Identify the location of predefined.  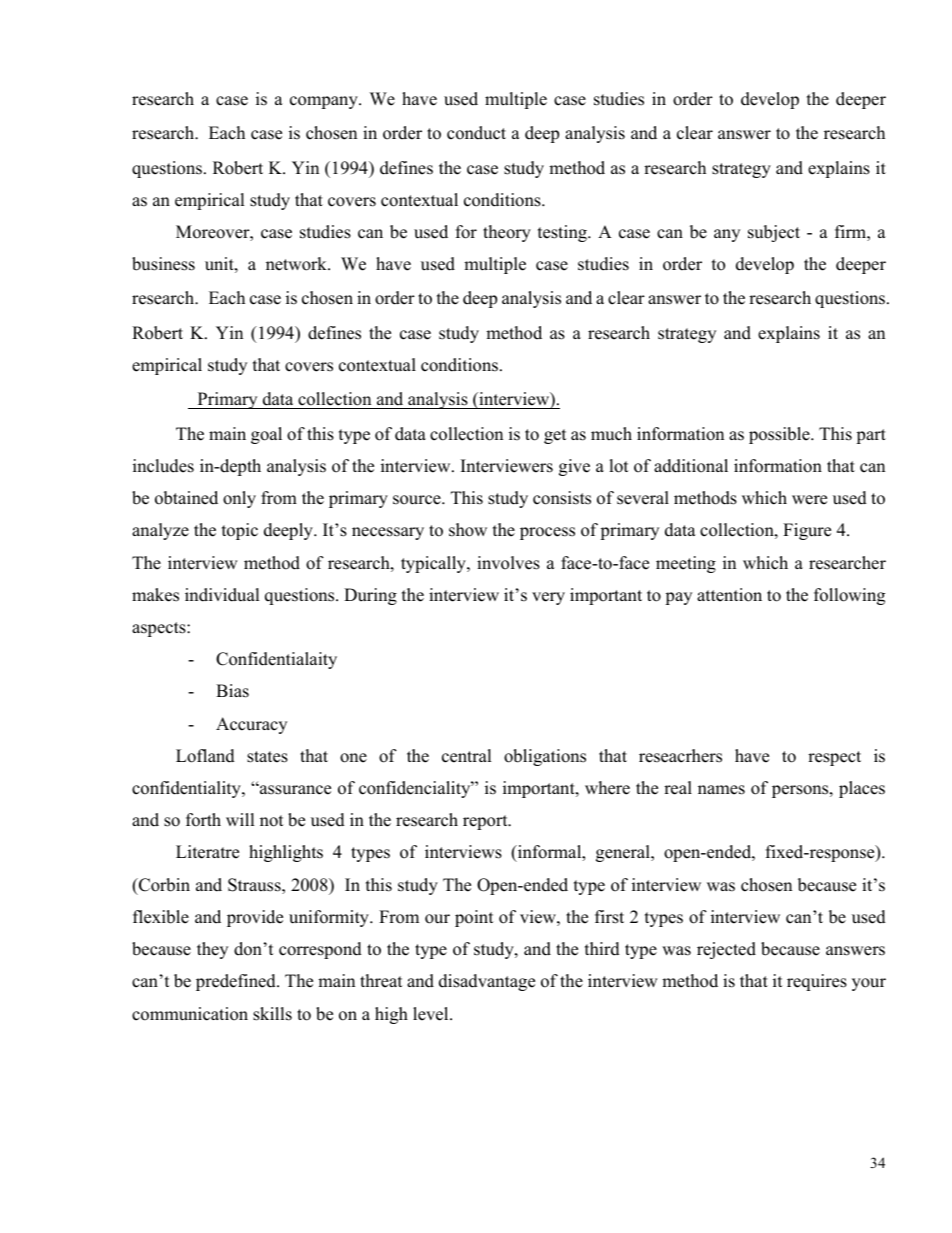
(237, 982).
